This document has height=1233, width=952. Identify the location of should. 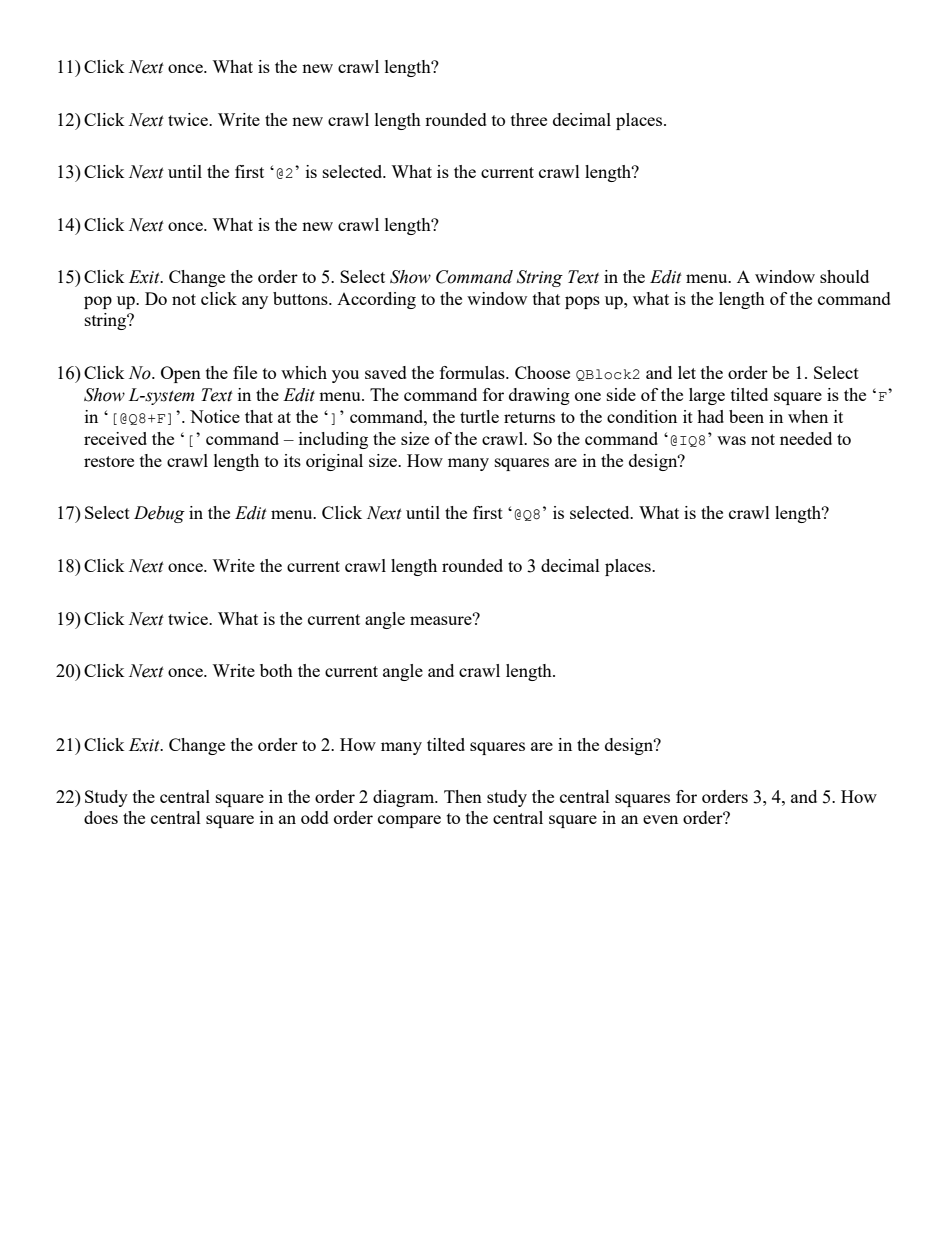
(844, 276).
